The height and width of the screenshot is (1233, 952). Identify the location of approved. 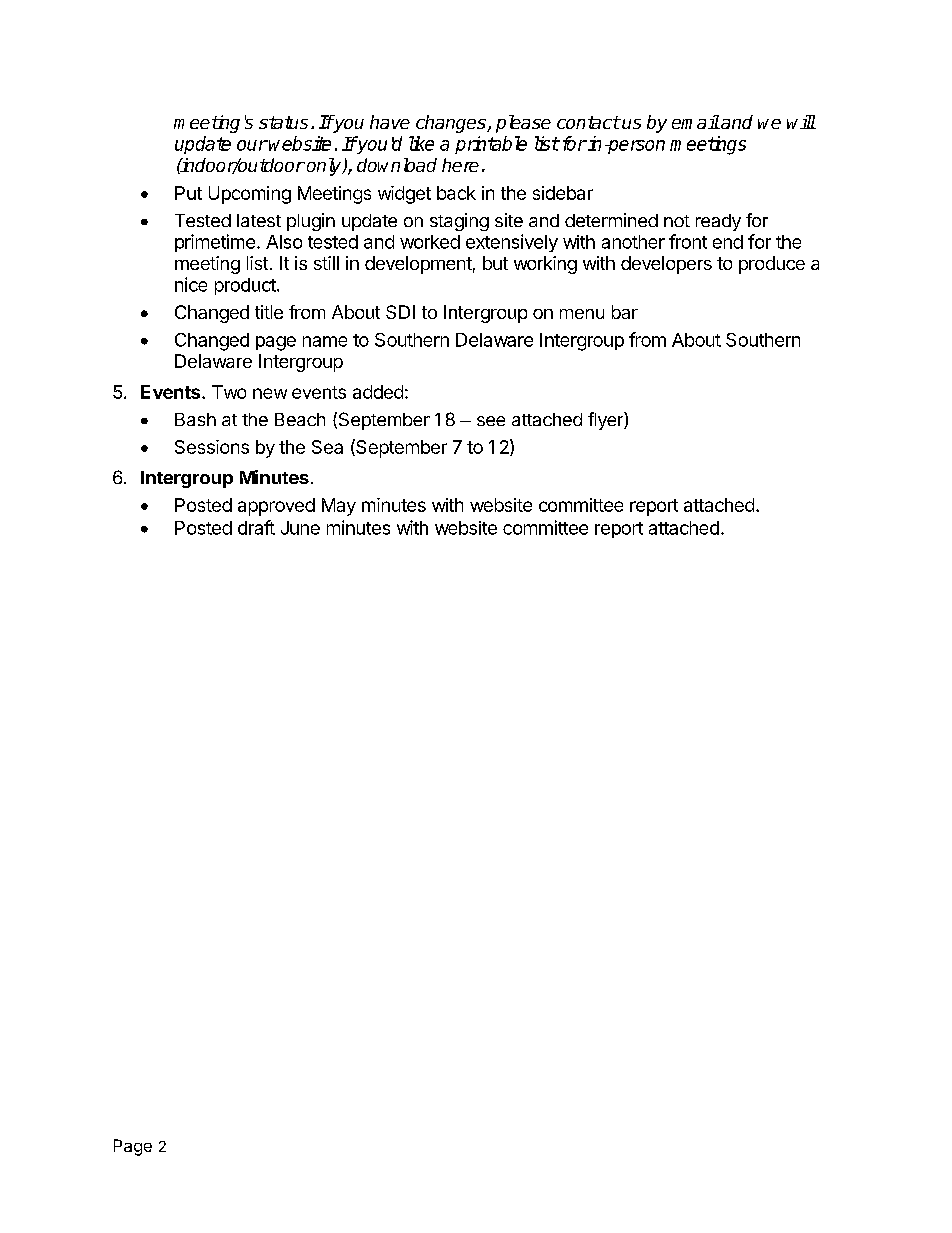
(276, 507).
